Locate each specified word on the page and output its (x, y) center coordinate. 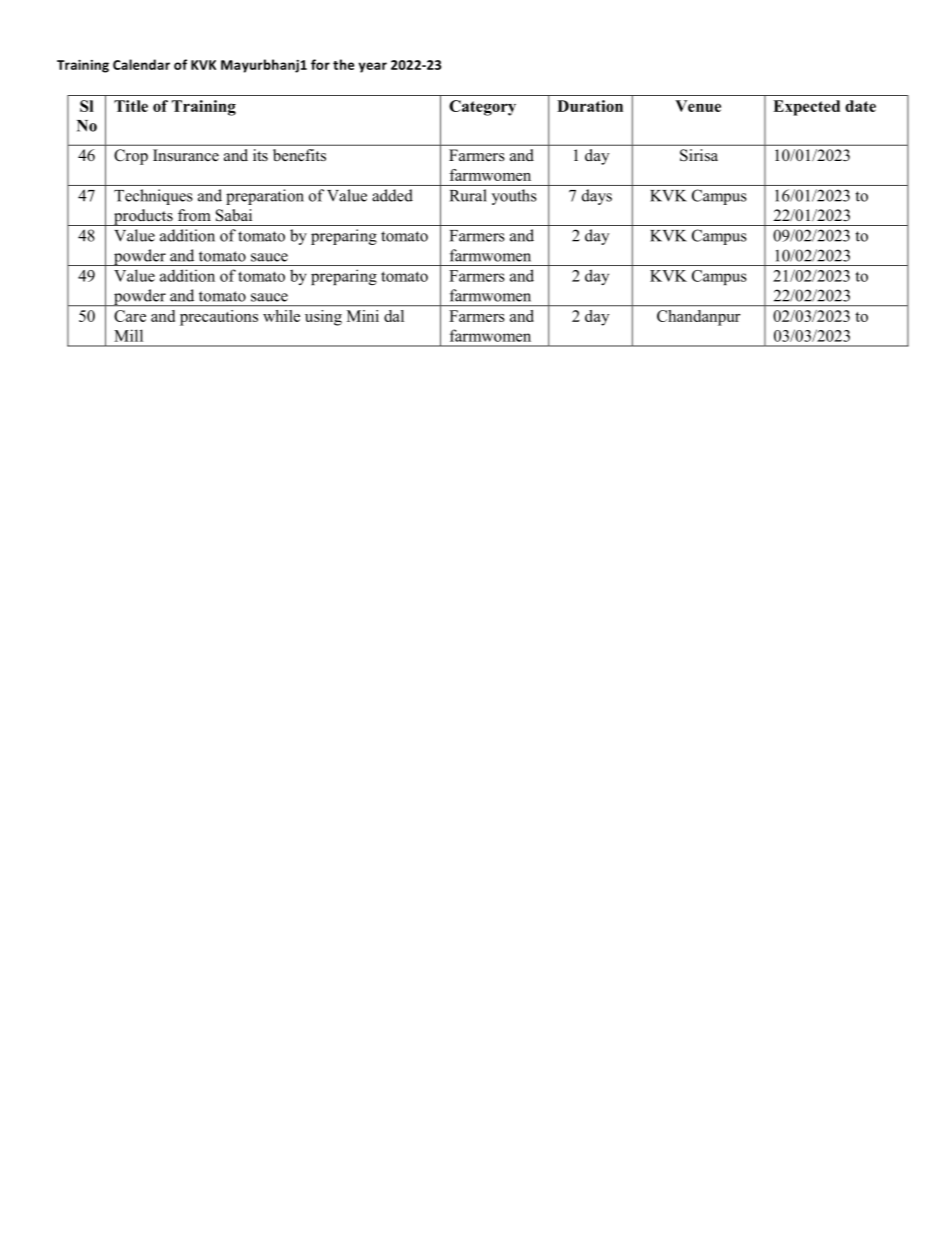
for (320, 64)
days (597, 197)
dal (394, 316)
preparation (265, 197)
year (372, 67)
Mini (363, 316)
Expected (806, 108)
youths (514, 197)
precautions (219, 318)
